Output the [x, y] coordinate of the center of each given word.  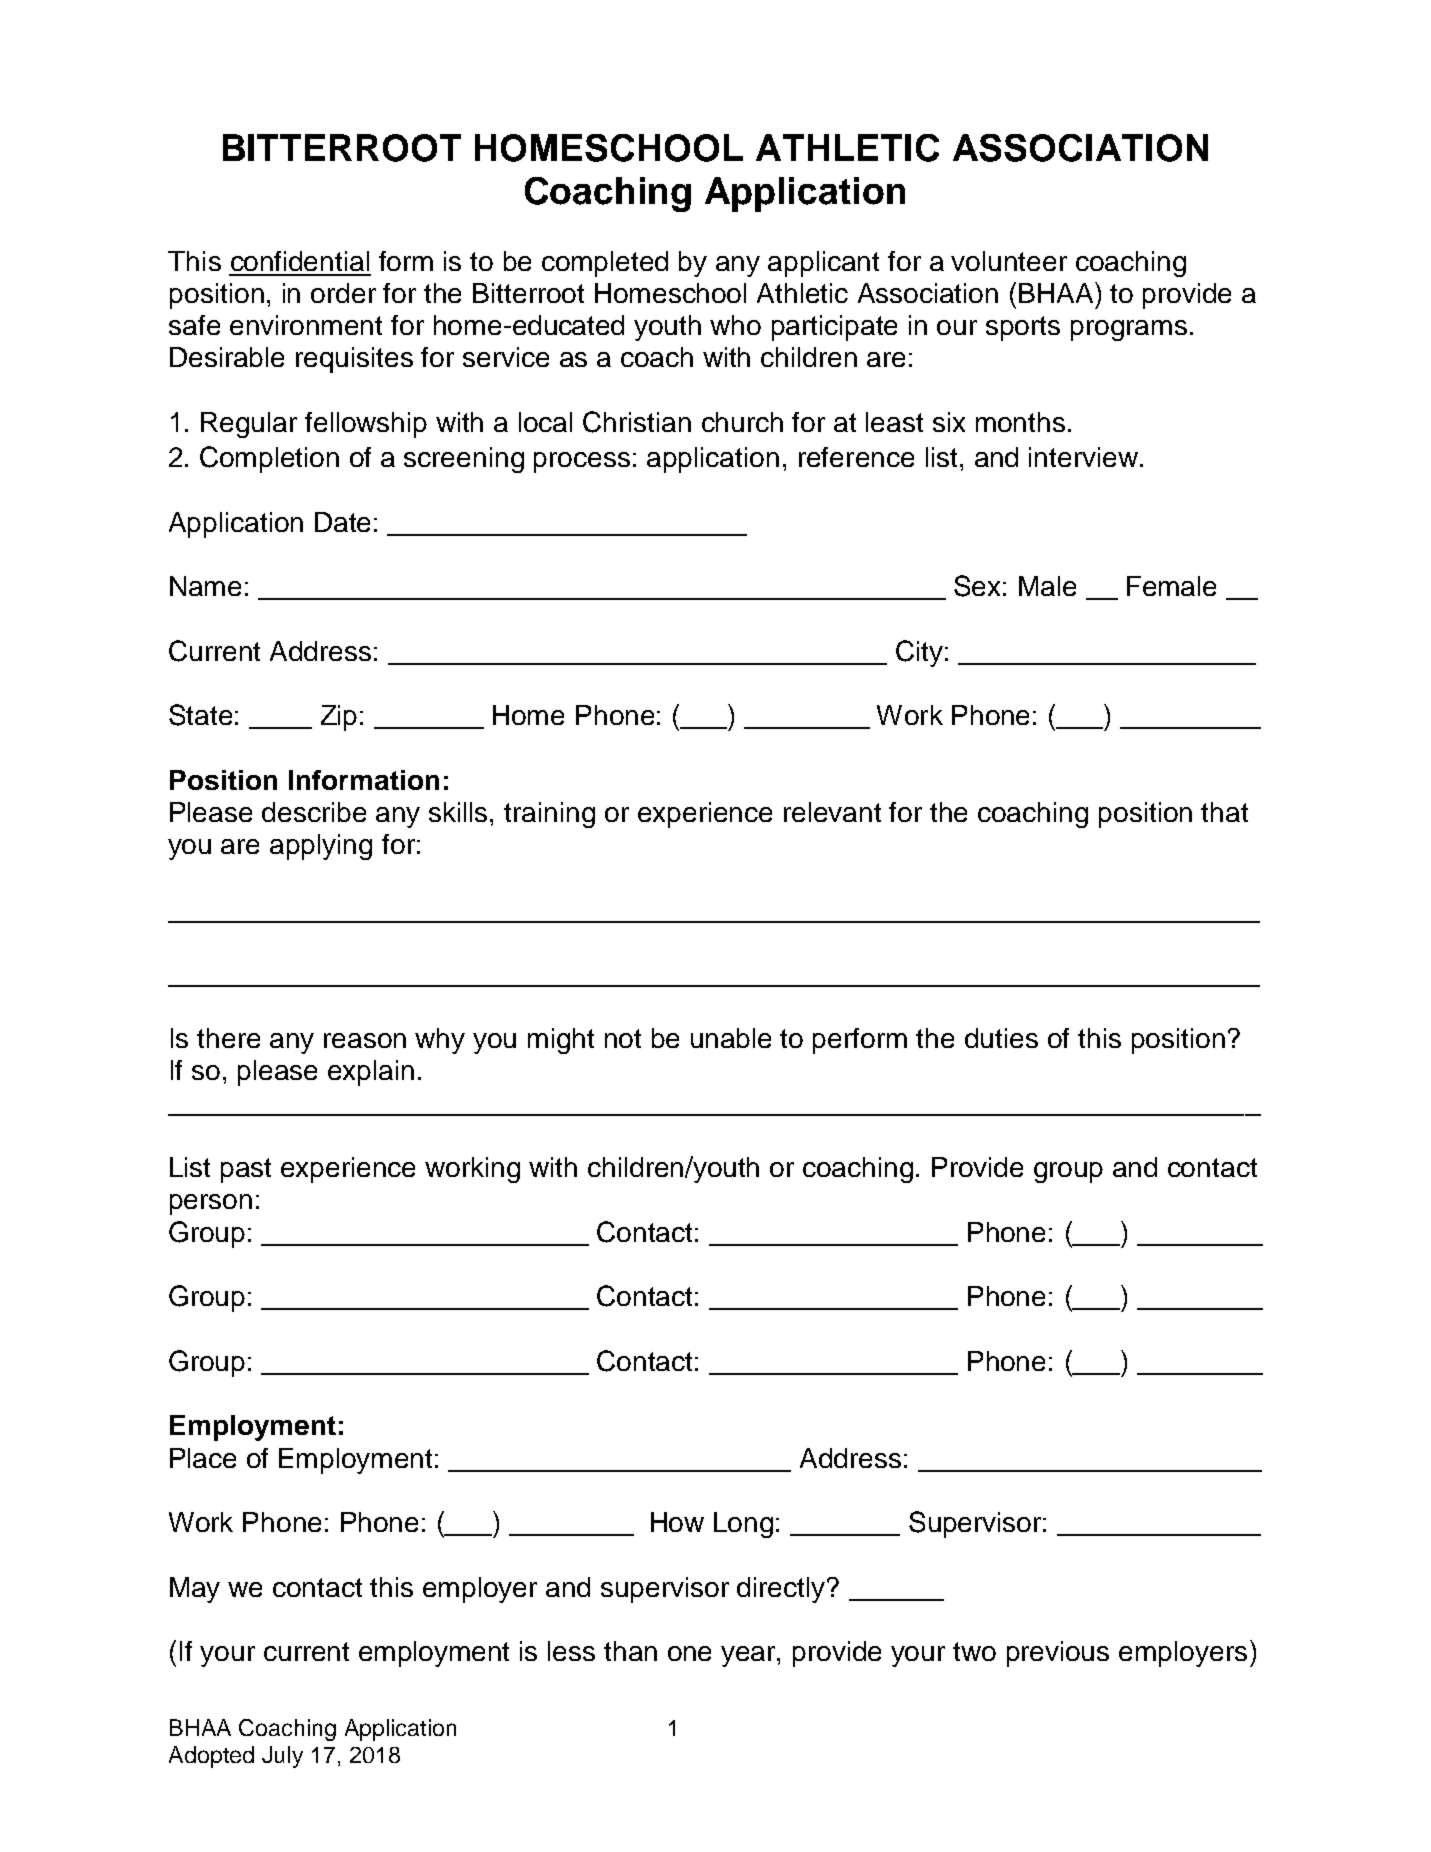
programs [1129, 330]
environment [306, 325]
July [282, 1757]
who [735, 325]
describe [314, 812]
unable [731, 1038]
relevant [832, 812]
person [211, 1204]
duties [1001, 1038]
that [1224, 812]
